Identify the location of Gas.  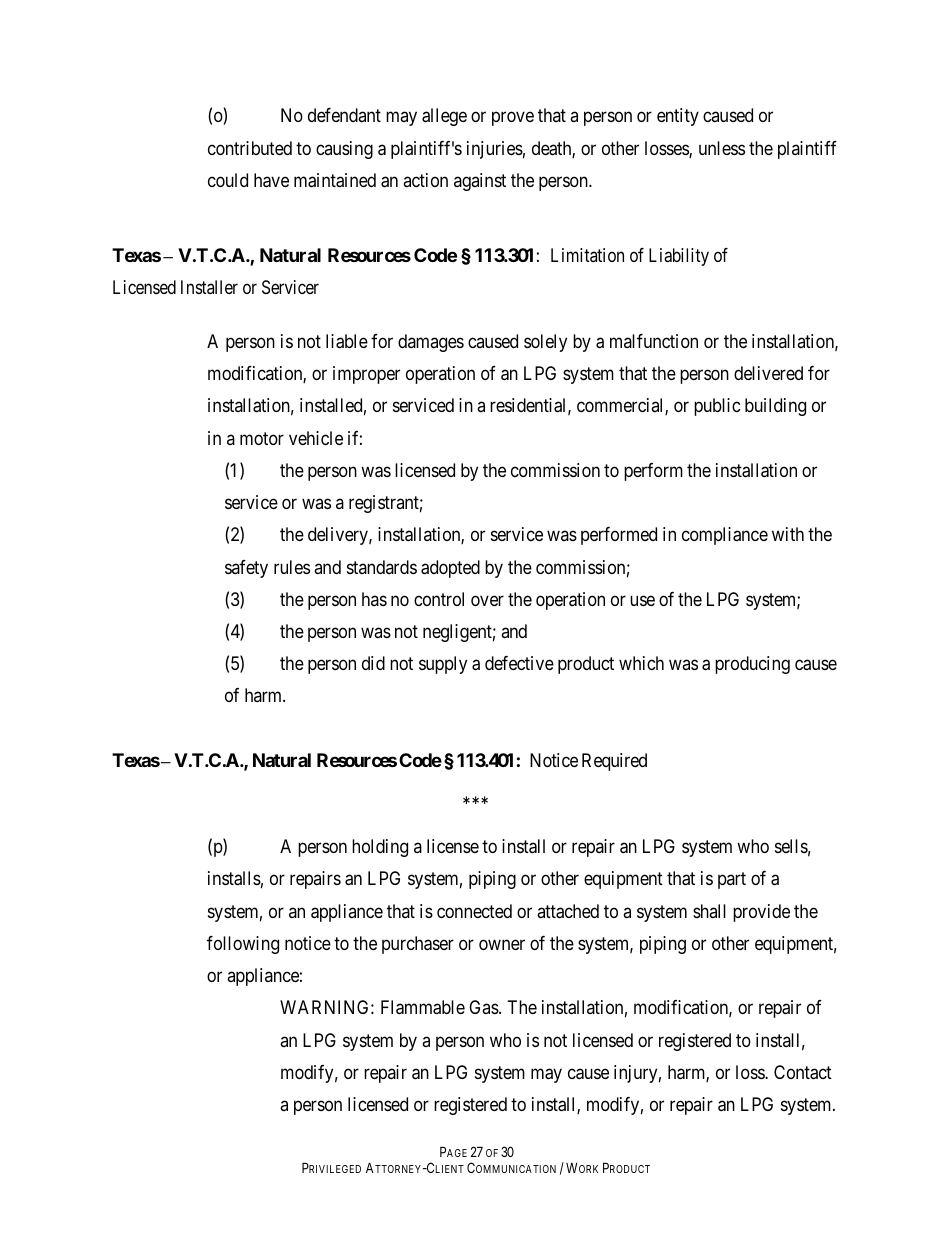
(484, 1007).
